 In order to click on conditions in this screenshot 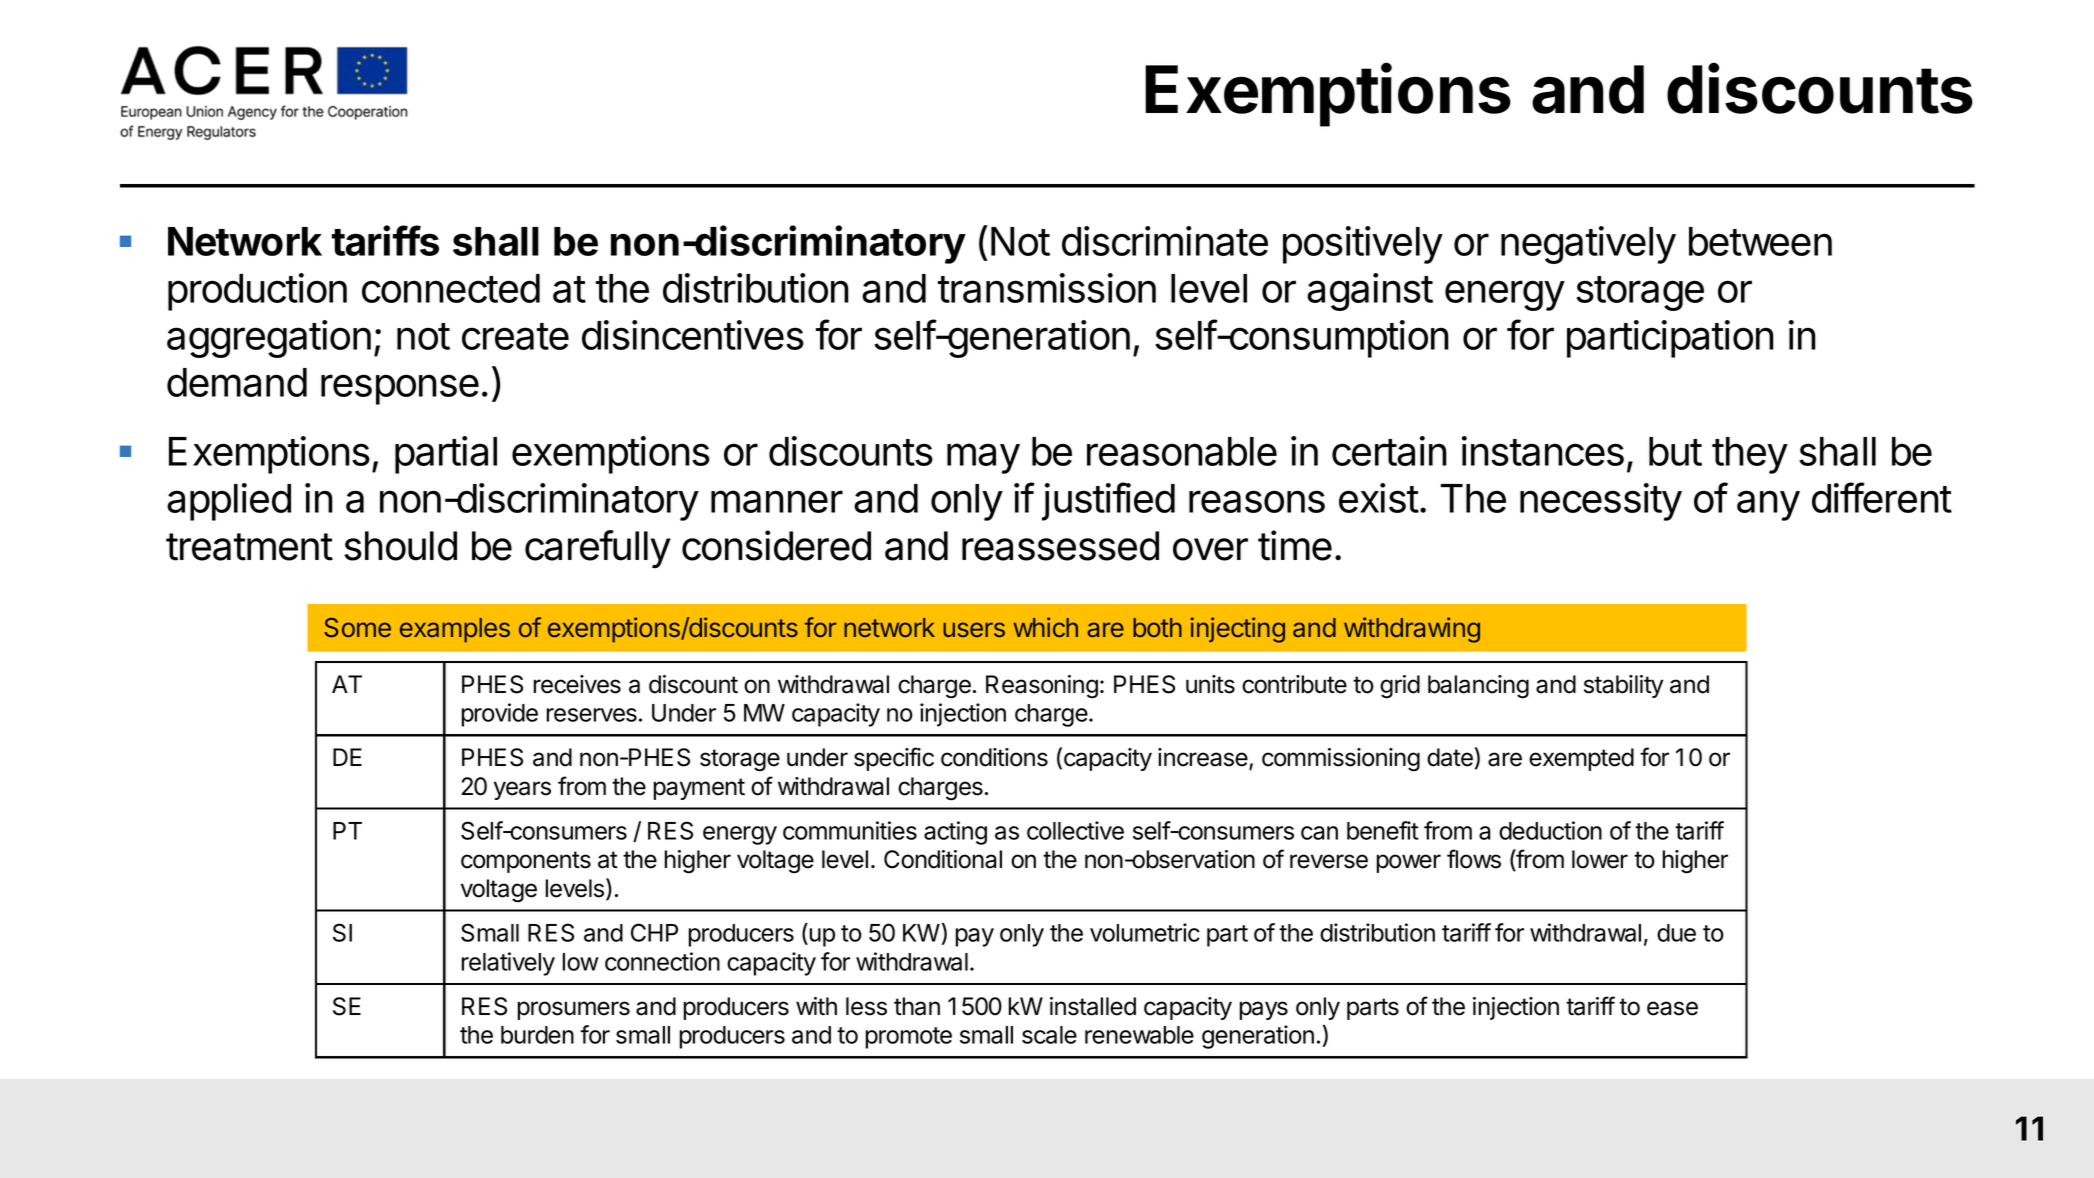, I will do `click(994, 757)`.
